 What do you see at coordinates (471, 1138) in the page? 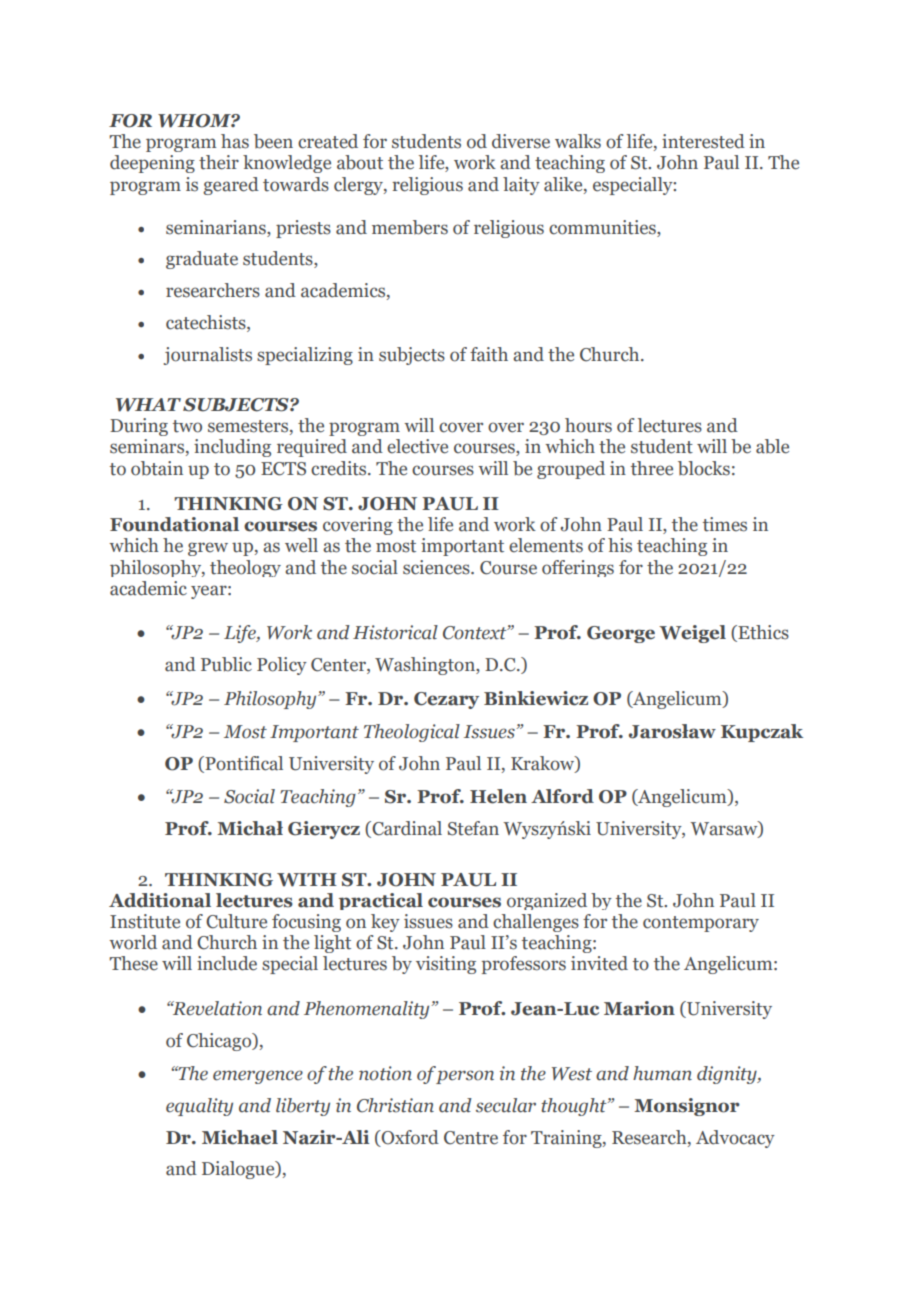
I see `Centre` at bounding box center [471, 1138].
